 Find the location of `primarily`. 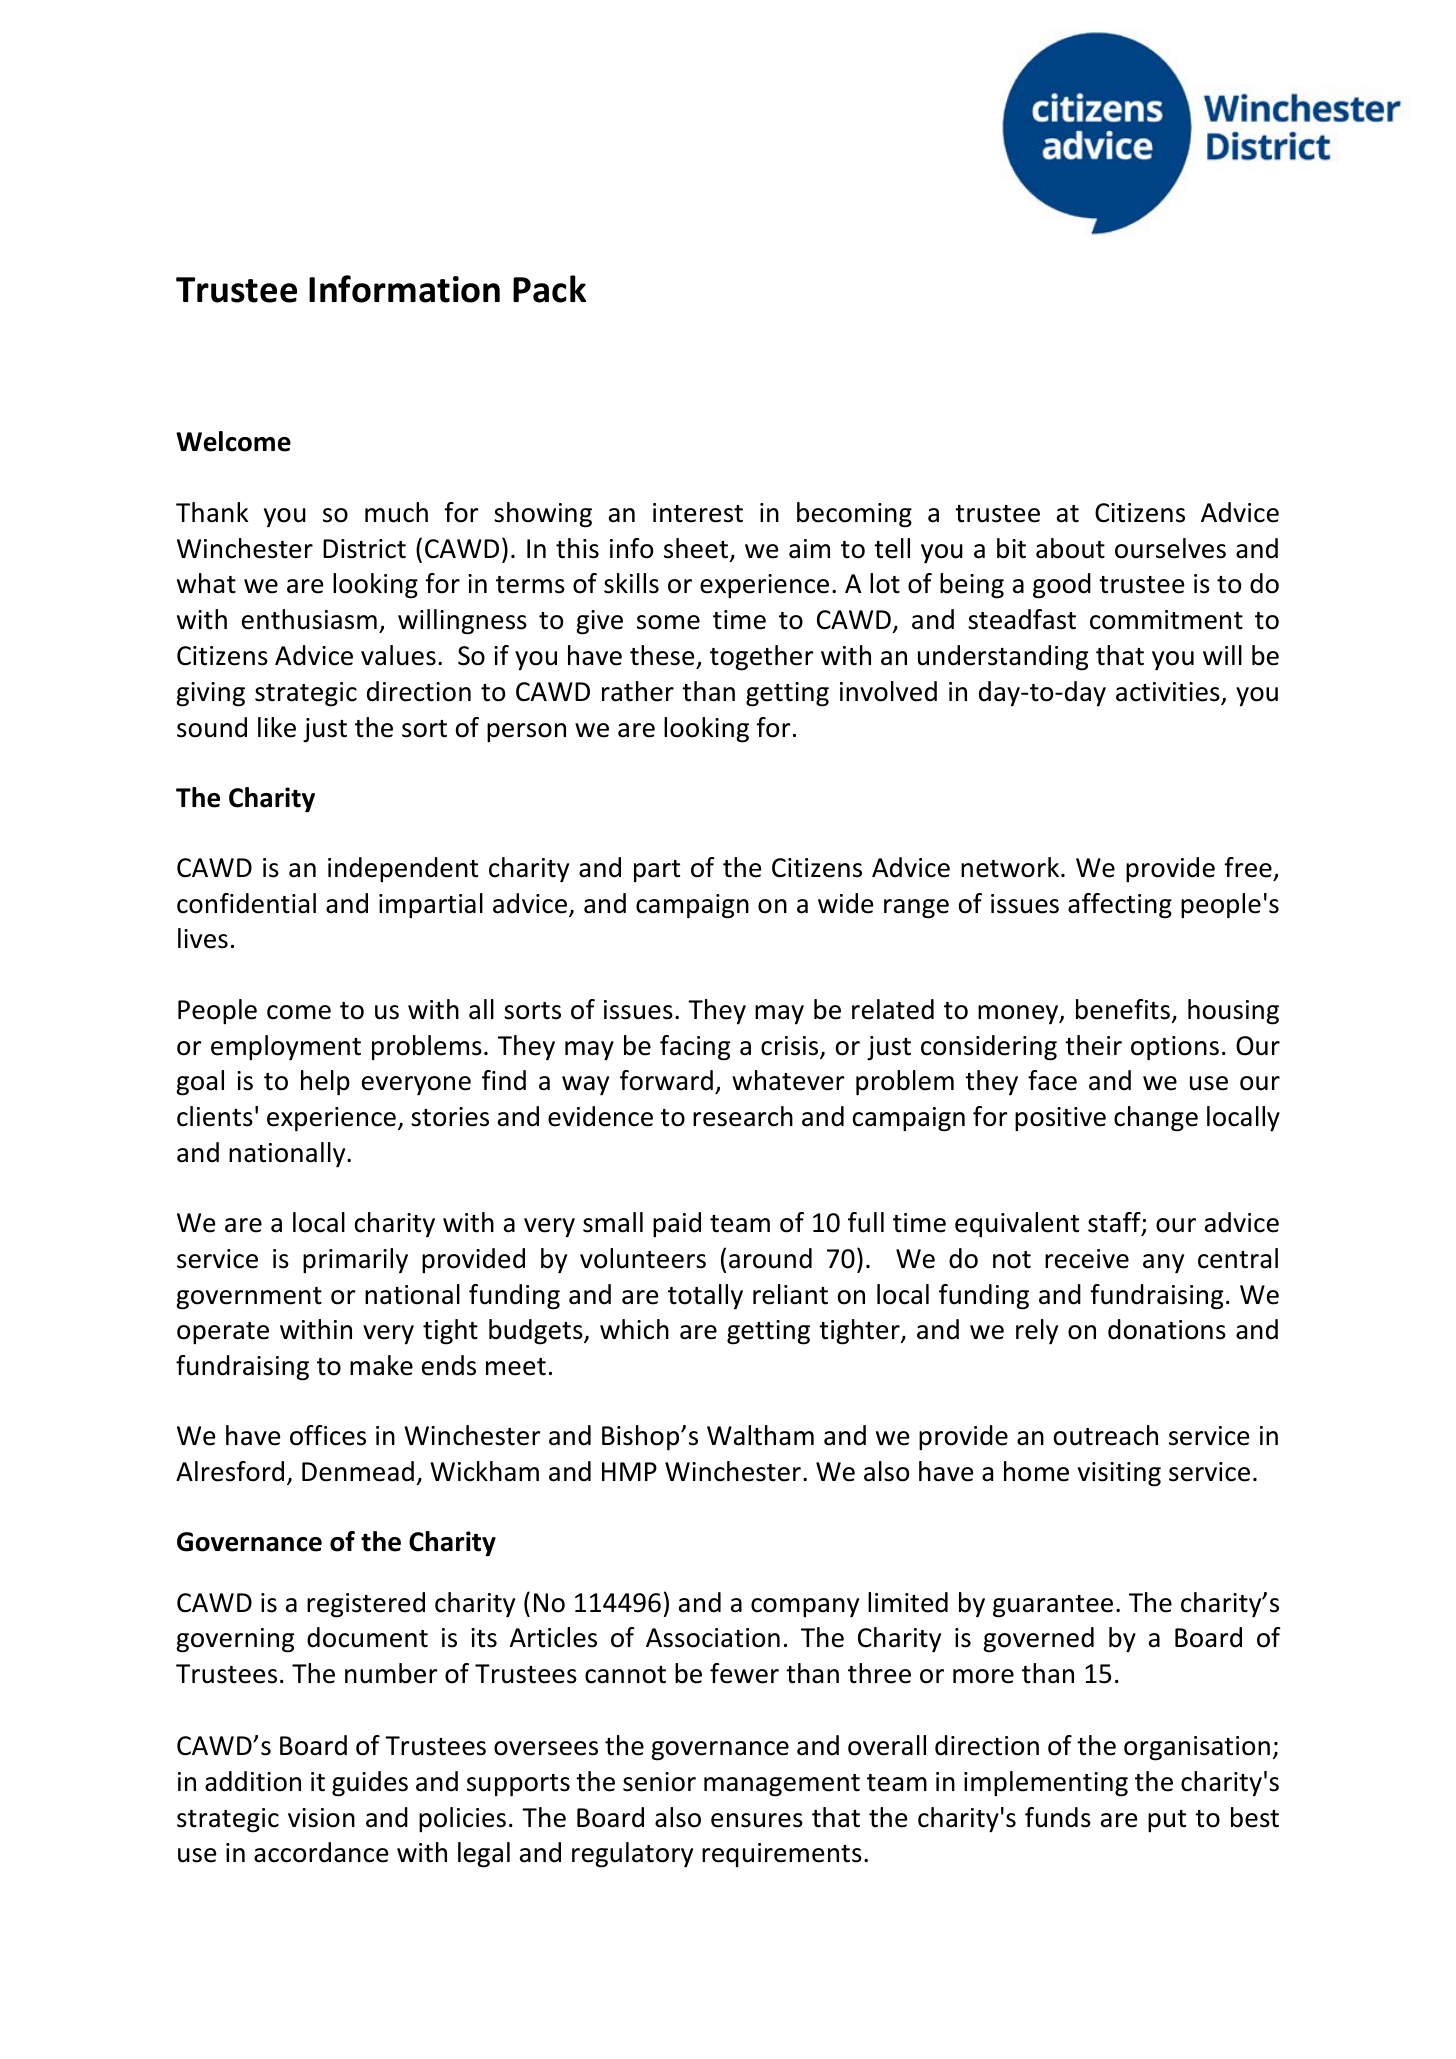

primarily is located at coordinates (355, 1261).
